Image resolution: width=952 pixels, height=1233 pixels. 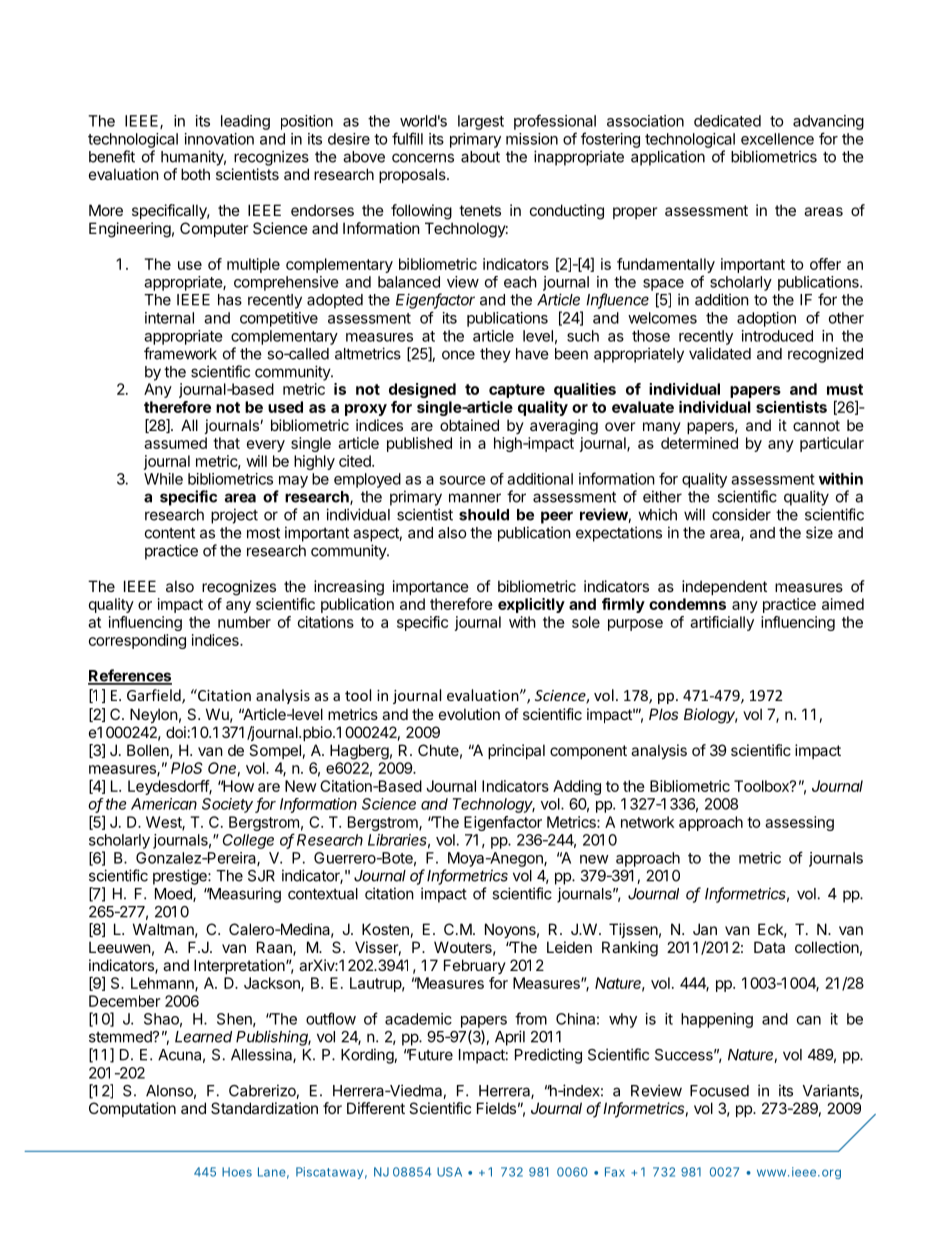 What do you see at coordinates (531, 605) in the image?
I see `explicitly` at bounding box center [531, 605].
